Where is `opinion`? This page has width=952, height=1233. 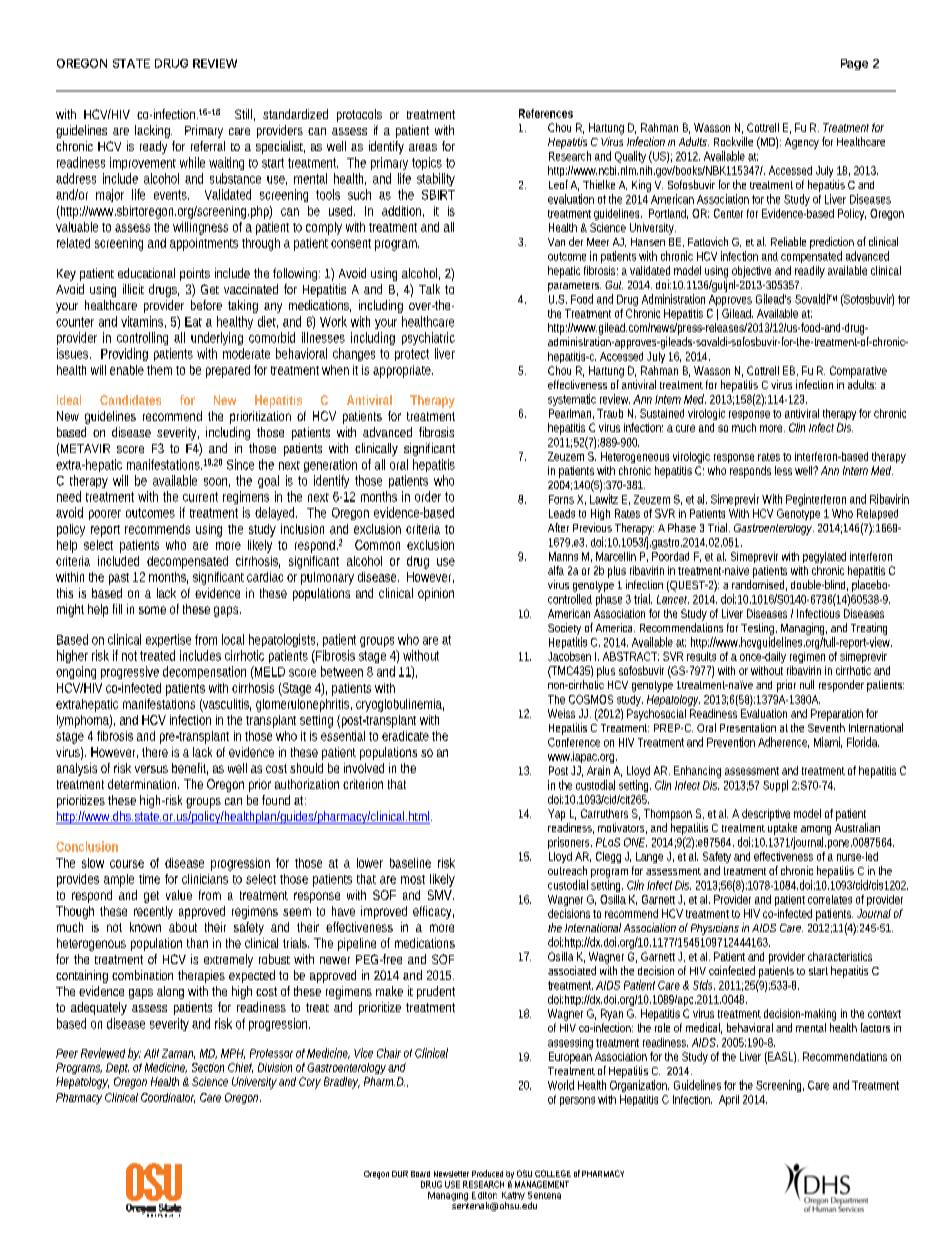 opinion is located at coordinates (436, 594).
